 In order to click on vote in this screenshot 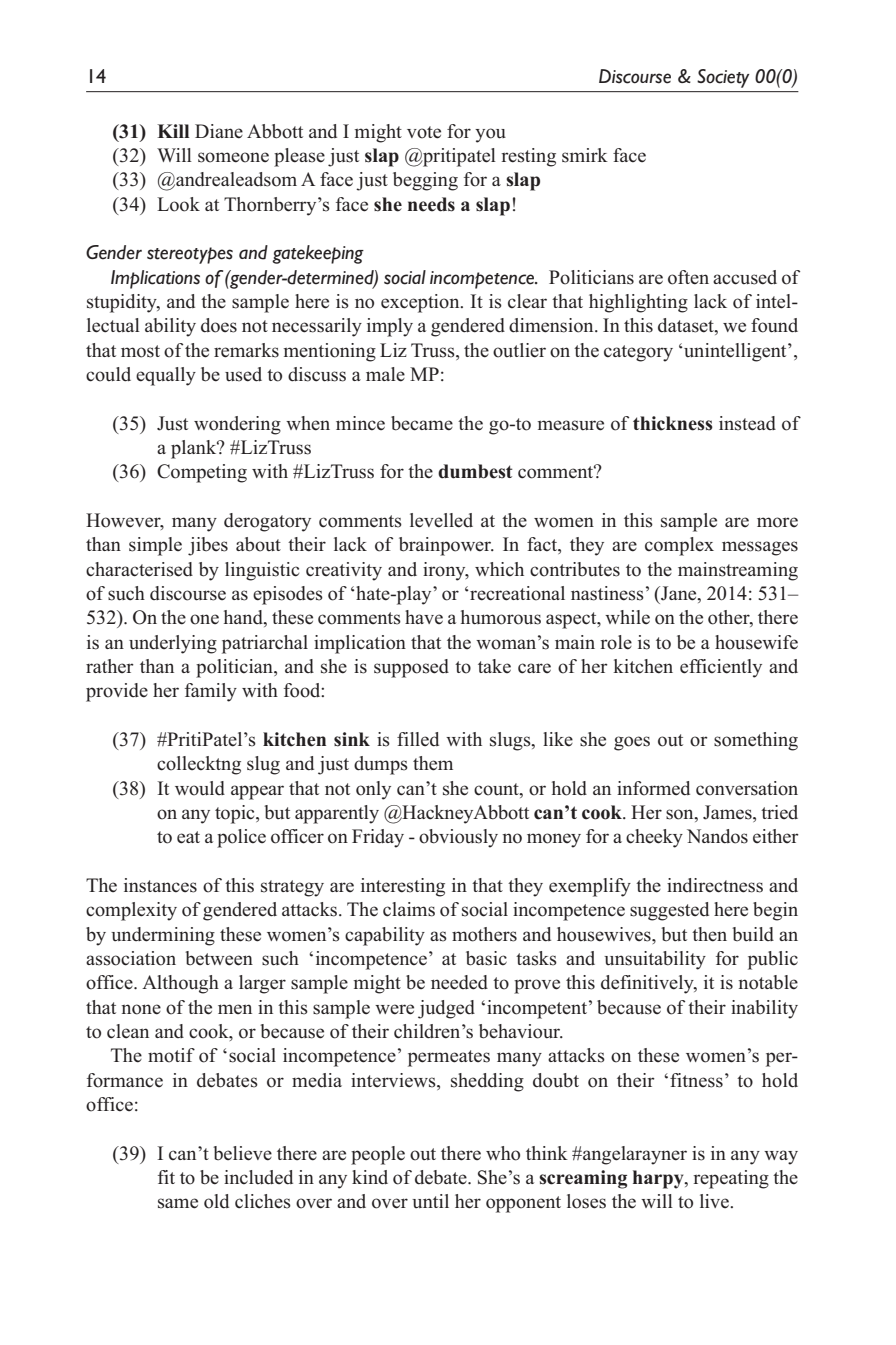, I will do `click(424, 132)`.
